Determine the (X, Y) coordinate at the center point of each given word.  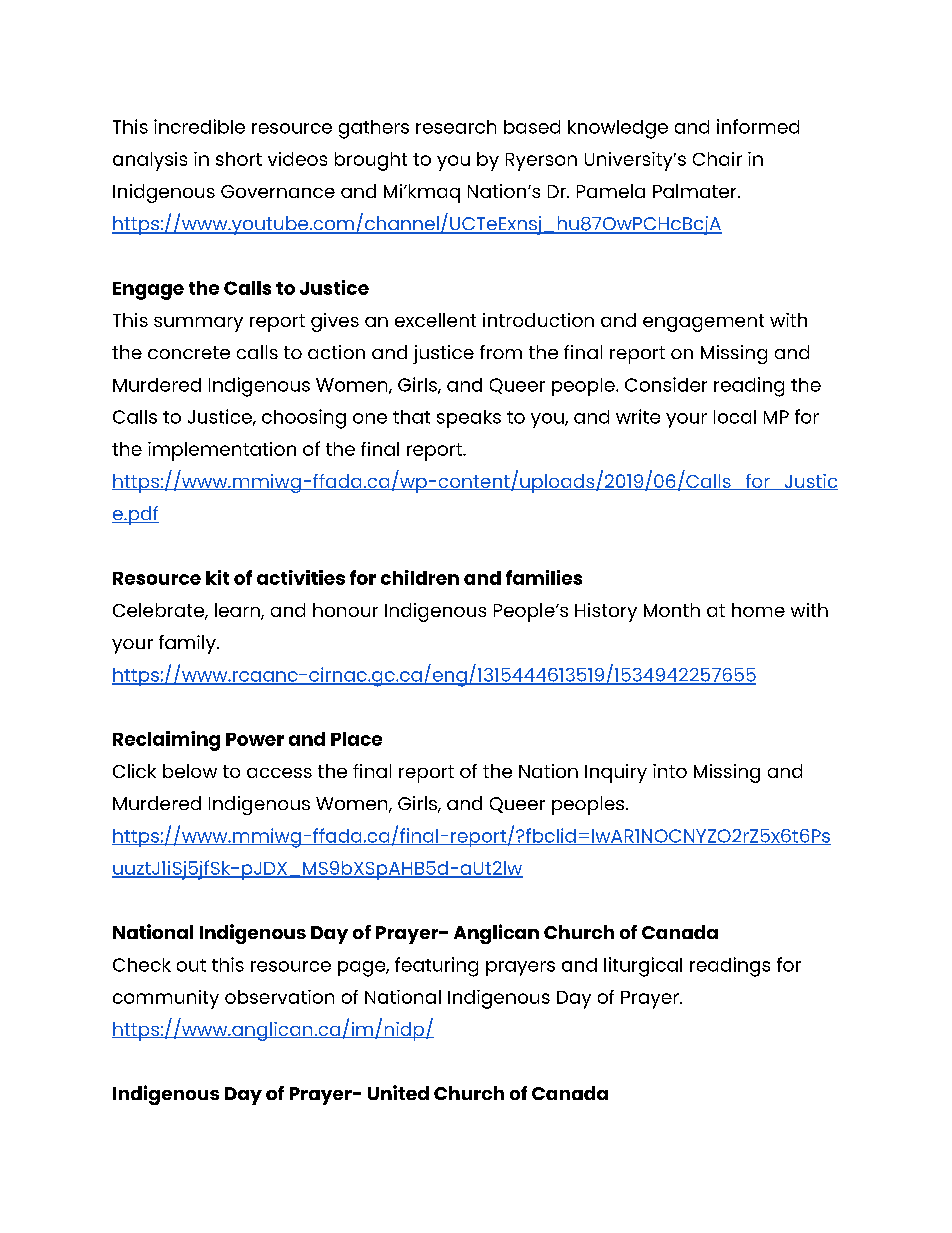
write (638, 416)
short (239, 159)
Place (356, 739)
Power (255, 739)
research (456, 127)
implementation (222, 451)
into (670, 771)
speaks (469, 419)
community (166, 999)
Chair (717, 159)
